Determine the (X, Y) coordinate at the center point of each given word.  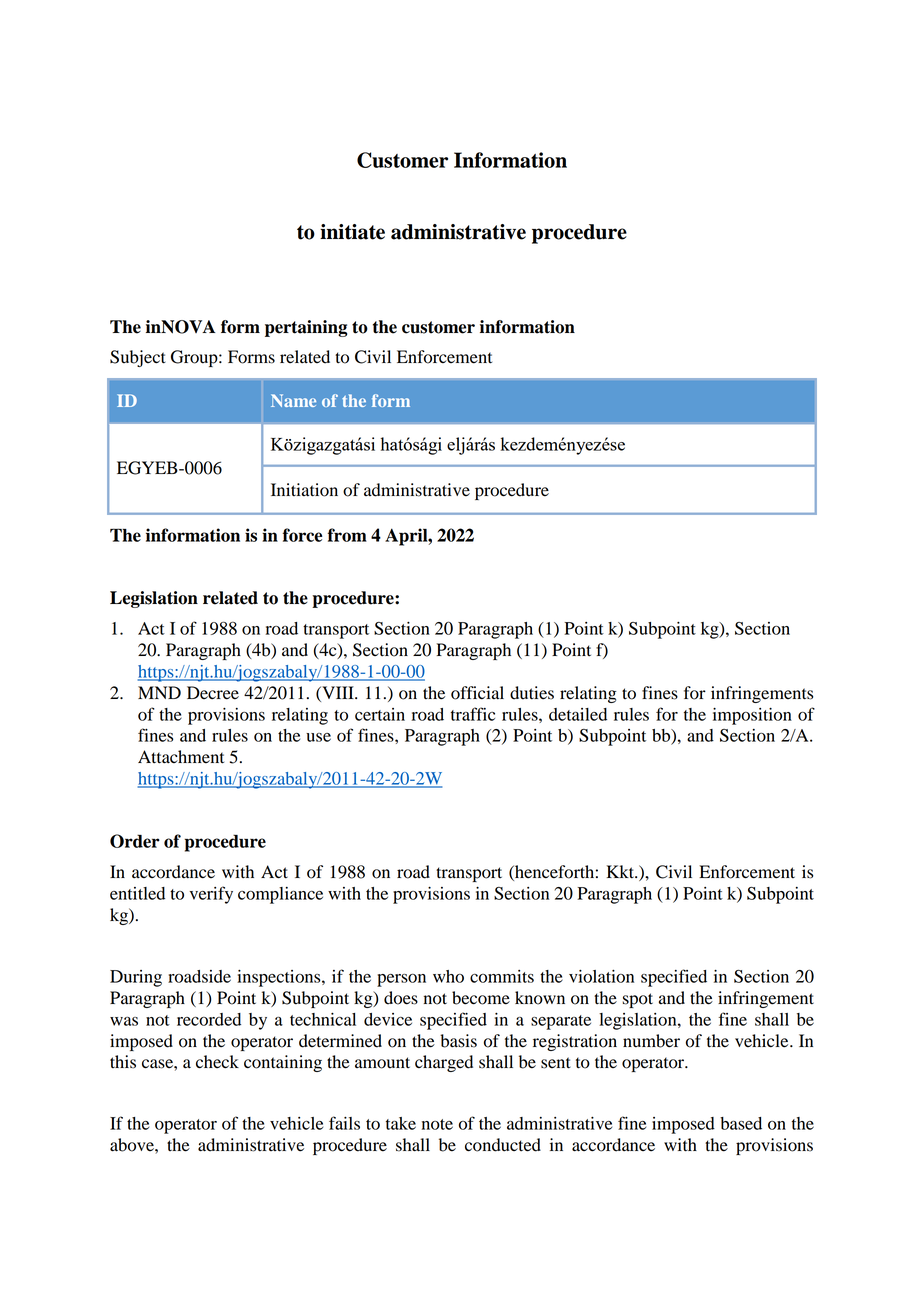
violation (601, 976)
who (448, 976)
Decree (213, 693)
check (217, 1062)
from (347, 535)
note (437, 1124)
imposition (752, 716)
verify (211, 895)
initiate (352, 232)
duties (532, 693)
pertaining (306, 328)
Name (293, 400)
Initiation (304, 490)
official (477, 693)
